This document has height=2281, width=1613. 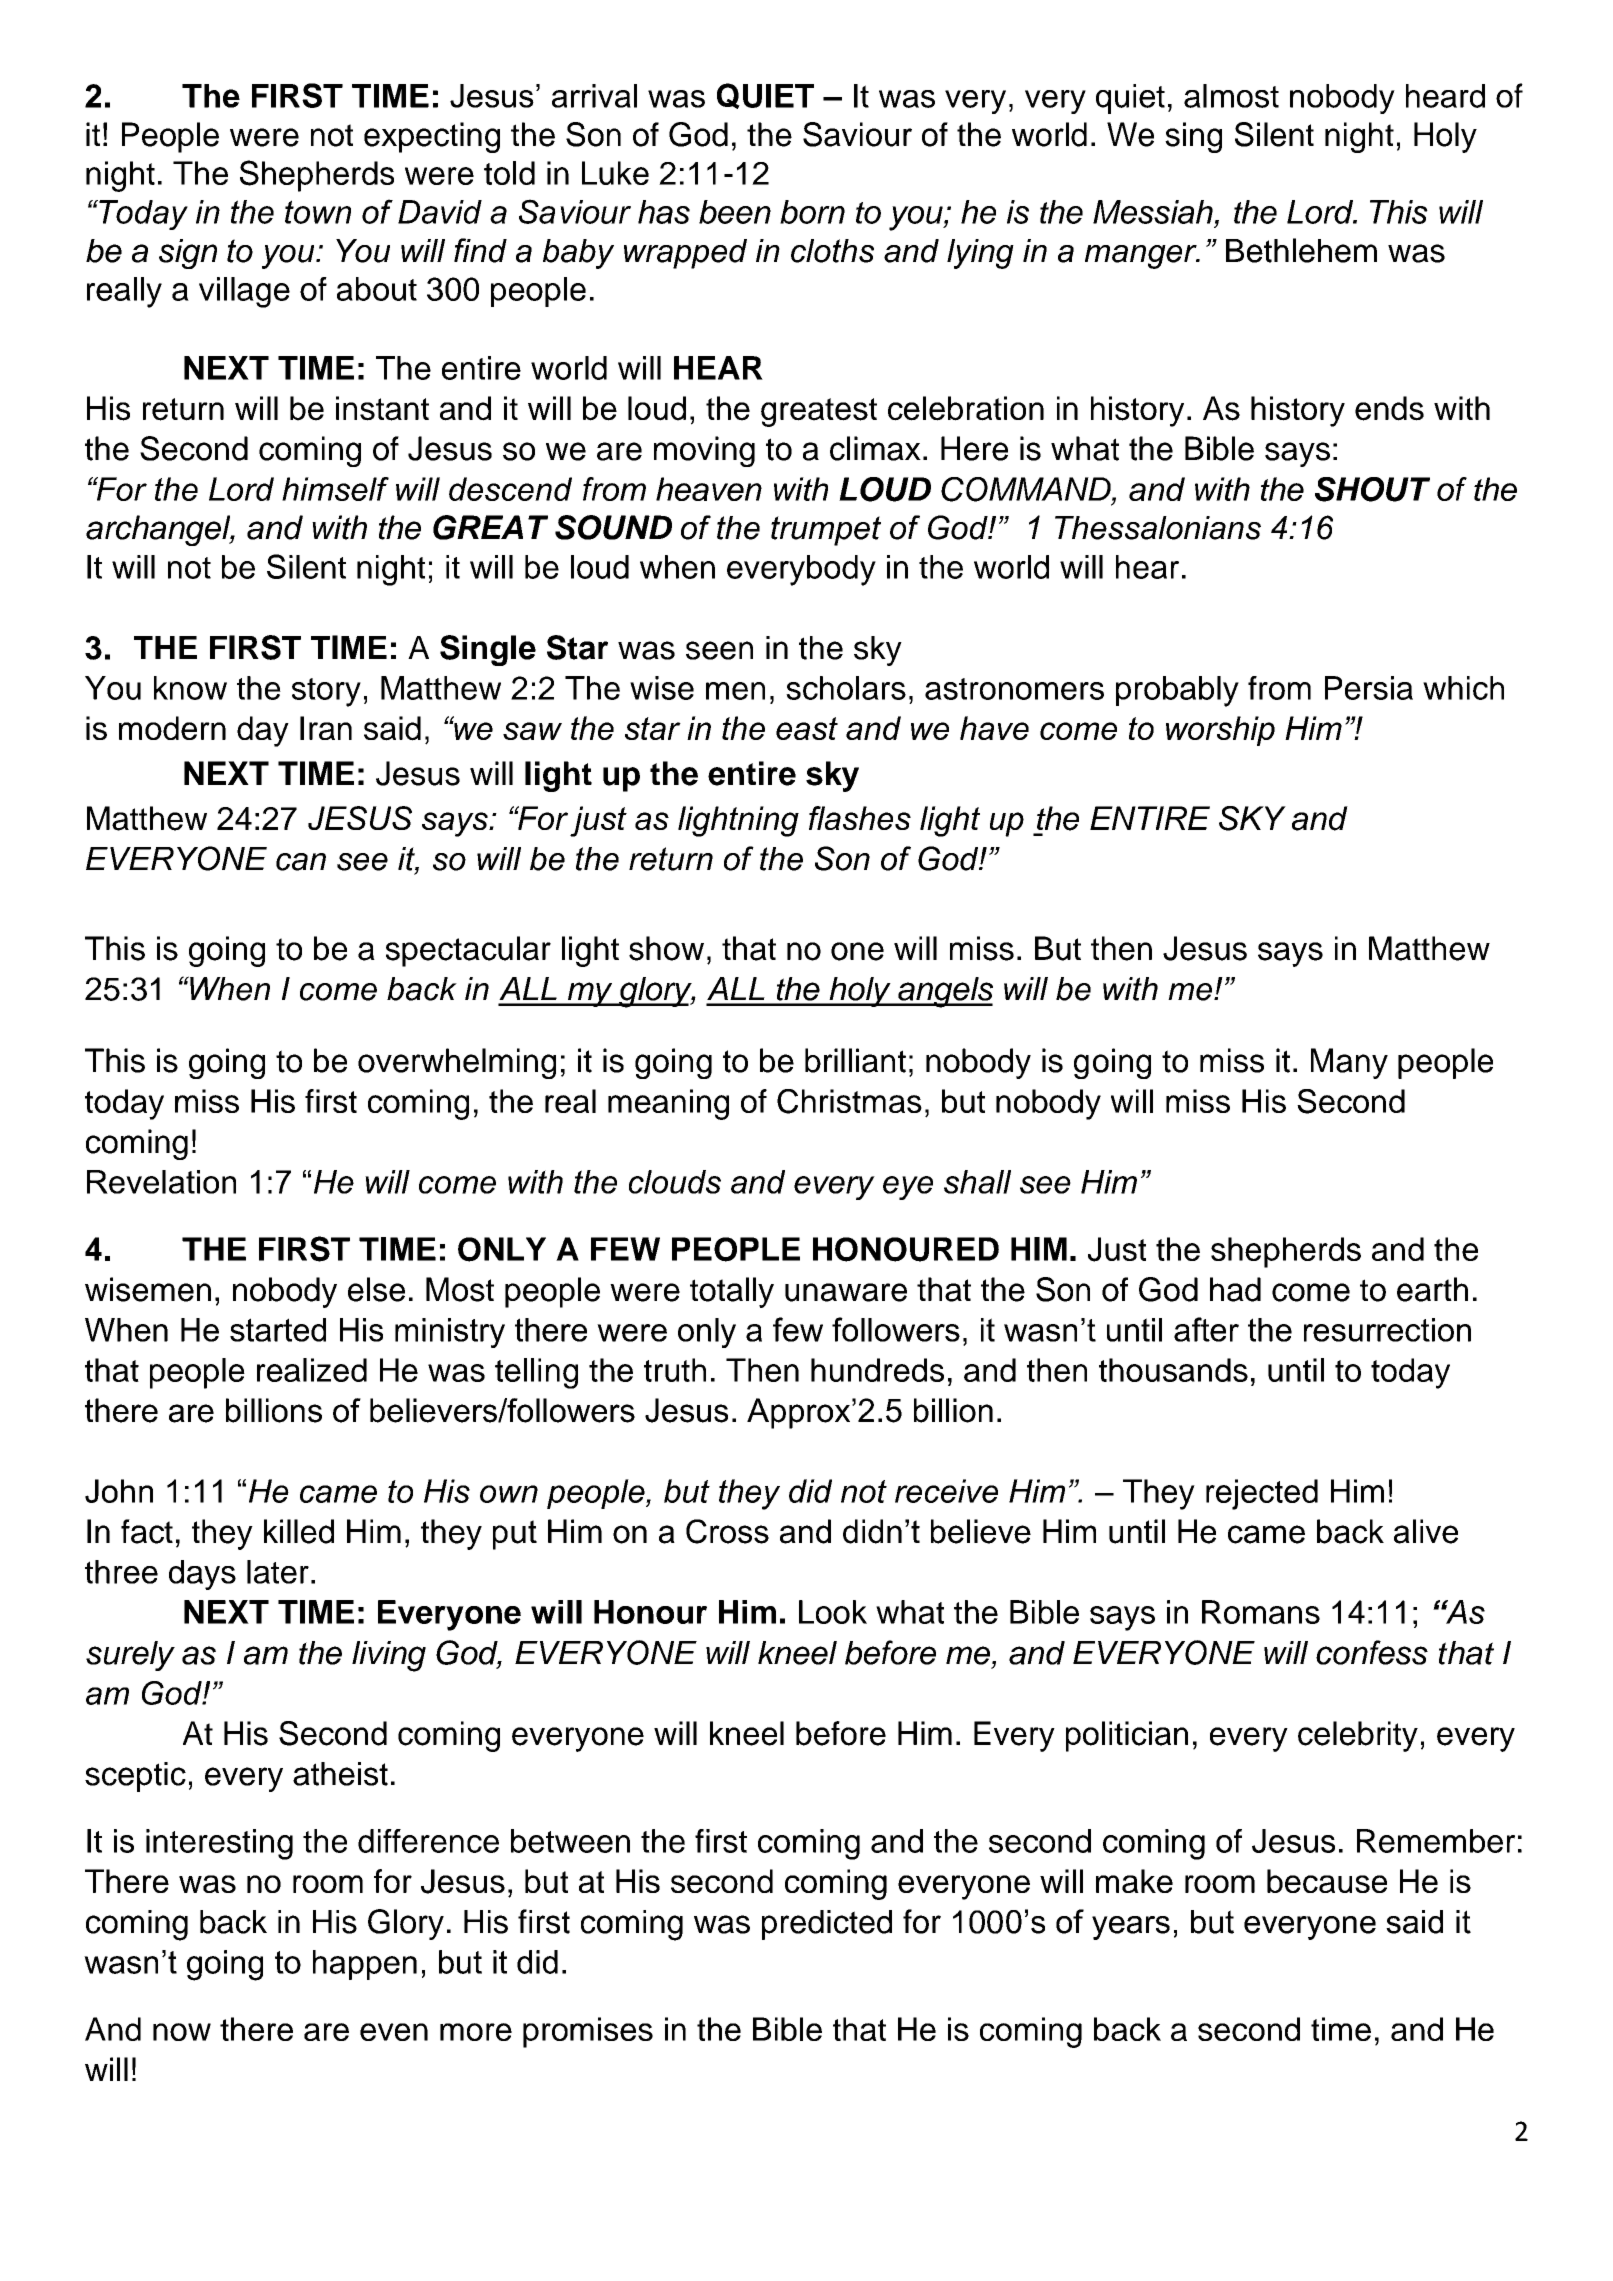 I want to click on worship, so click(x=1220, y=731).
